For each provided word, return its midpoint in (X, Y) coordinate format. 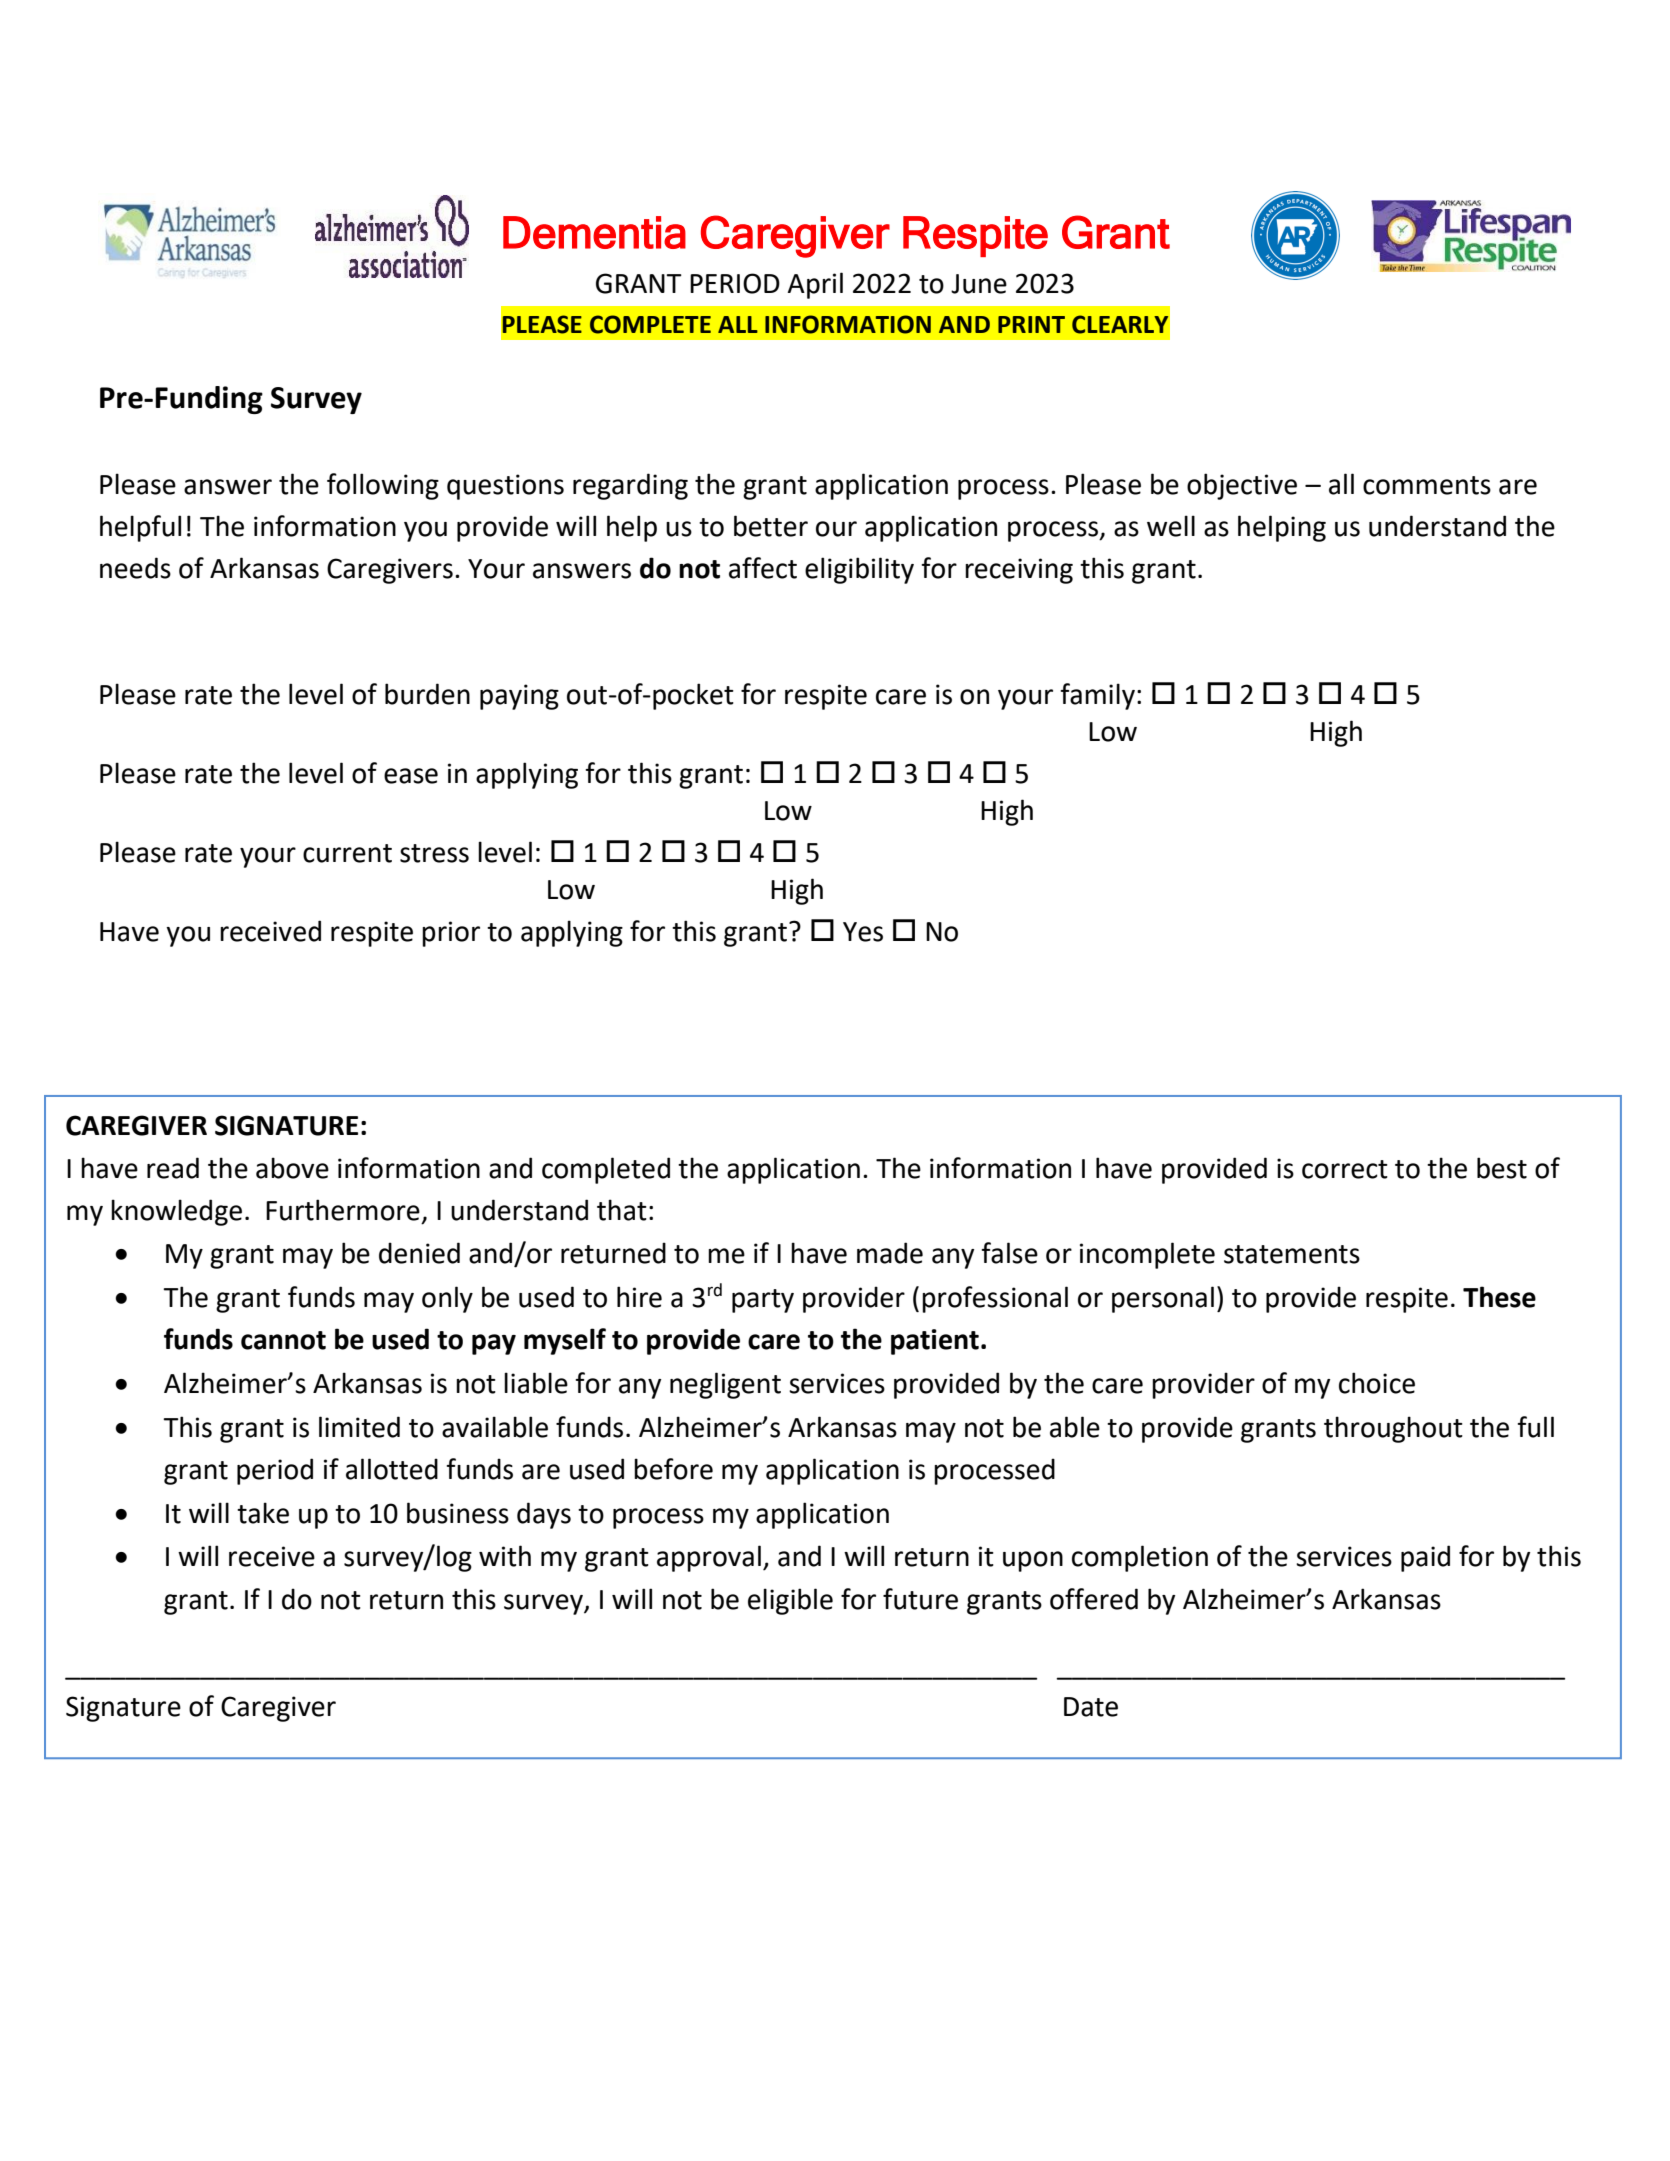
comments (1427, 485)
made (890, 1253)
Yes (863, 932)
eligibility (859, 570)
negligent (725, 1385)
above (292, 1168)
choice (1377, 1383)
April (815, 285)
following (383, 486)
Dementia (594, 232)
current (347, 853)
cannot (283, 1340)
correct (1345, 1169)
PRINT (1031, 324)
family (1097, 696)
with (505, 1556)
